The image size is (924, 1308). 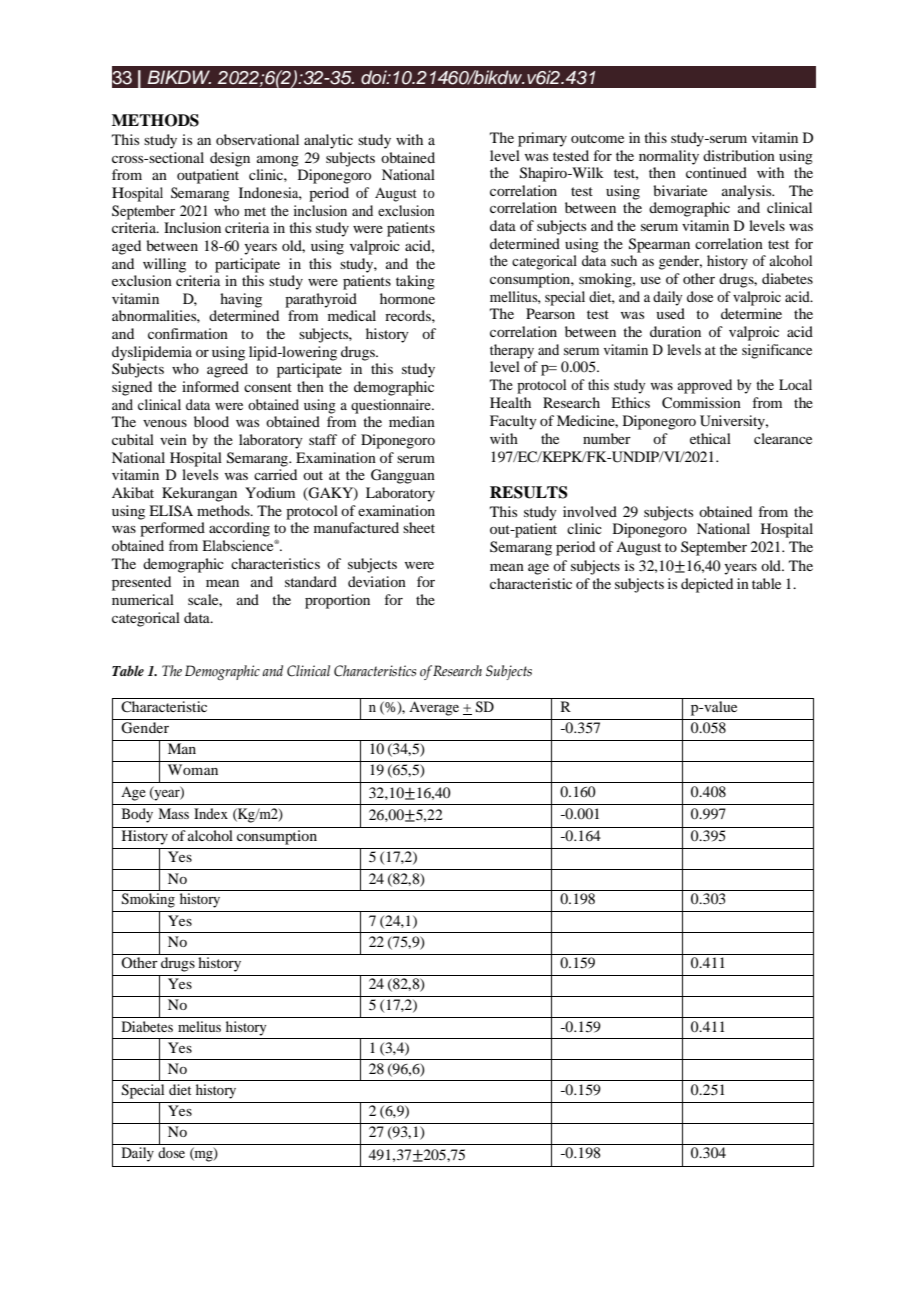 I want to click on approved, so click(x=704, y=386).
